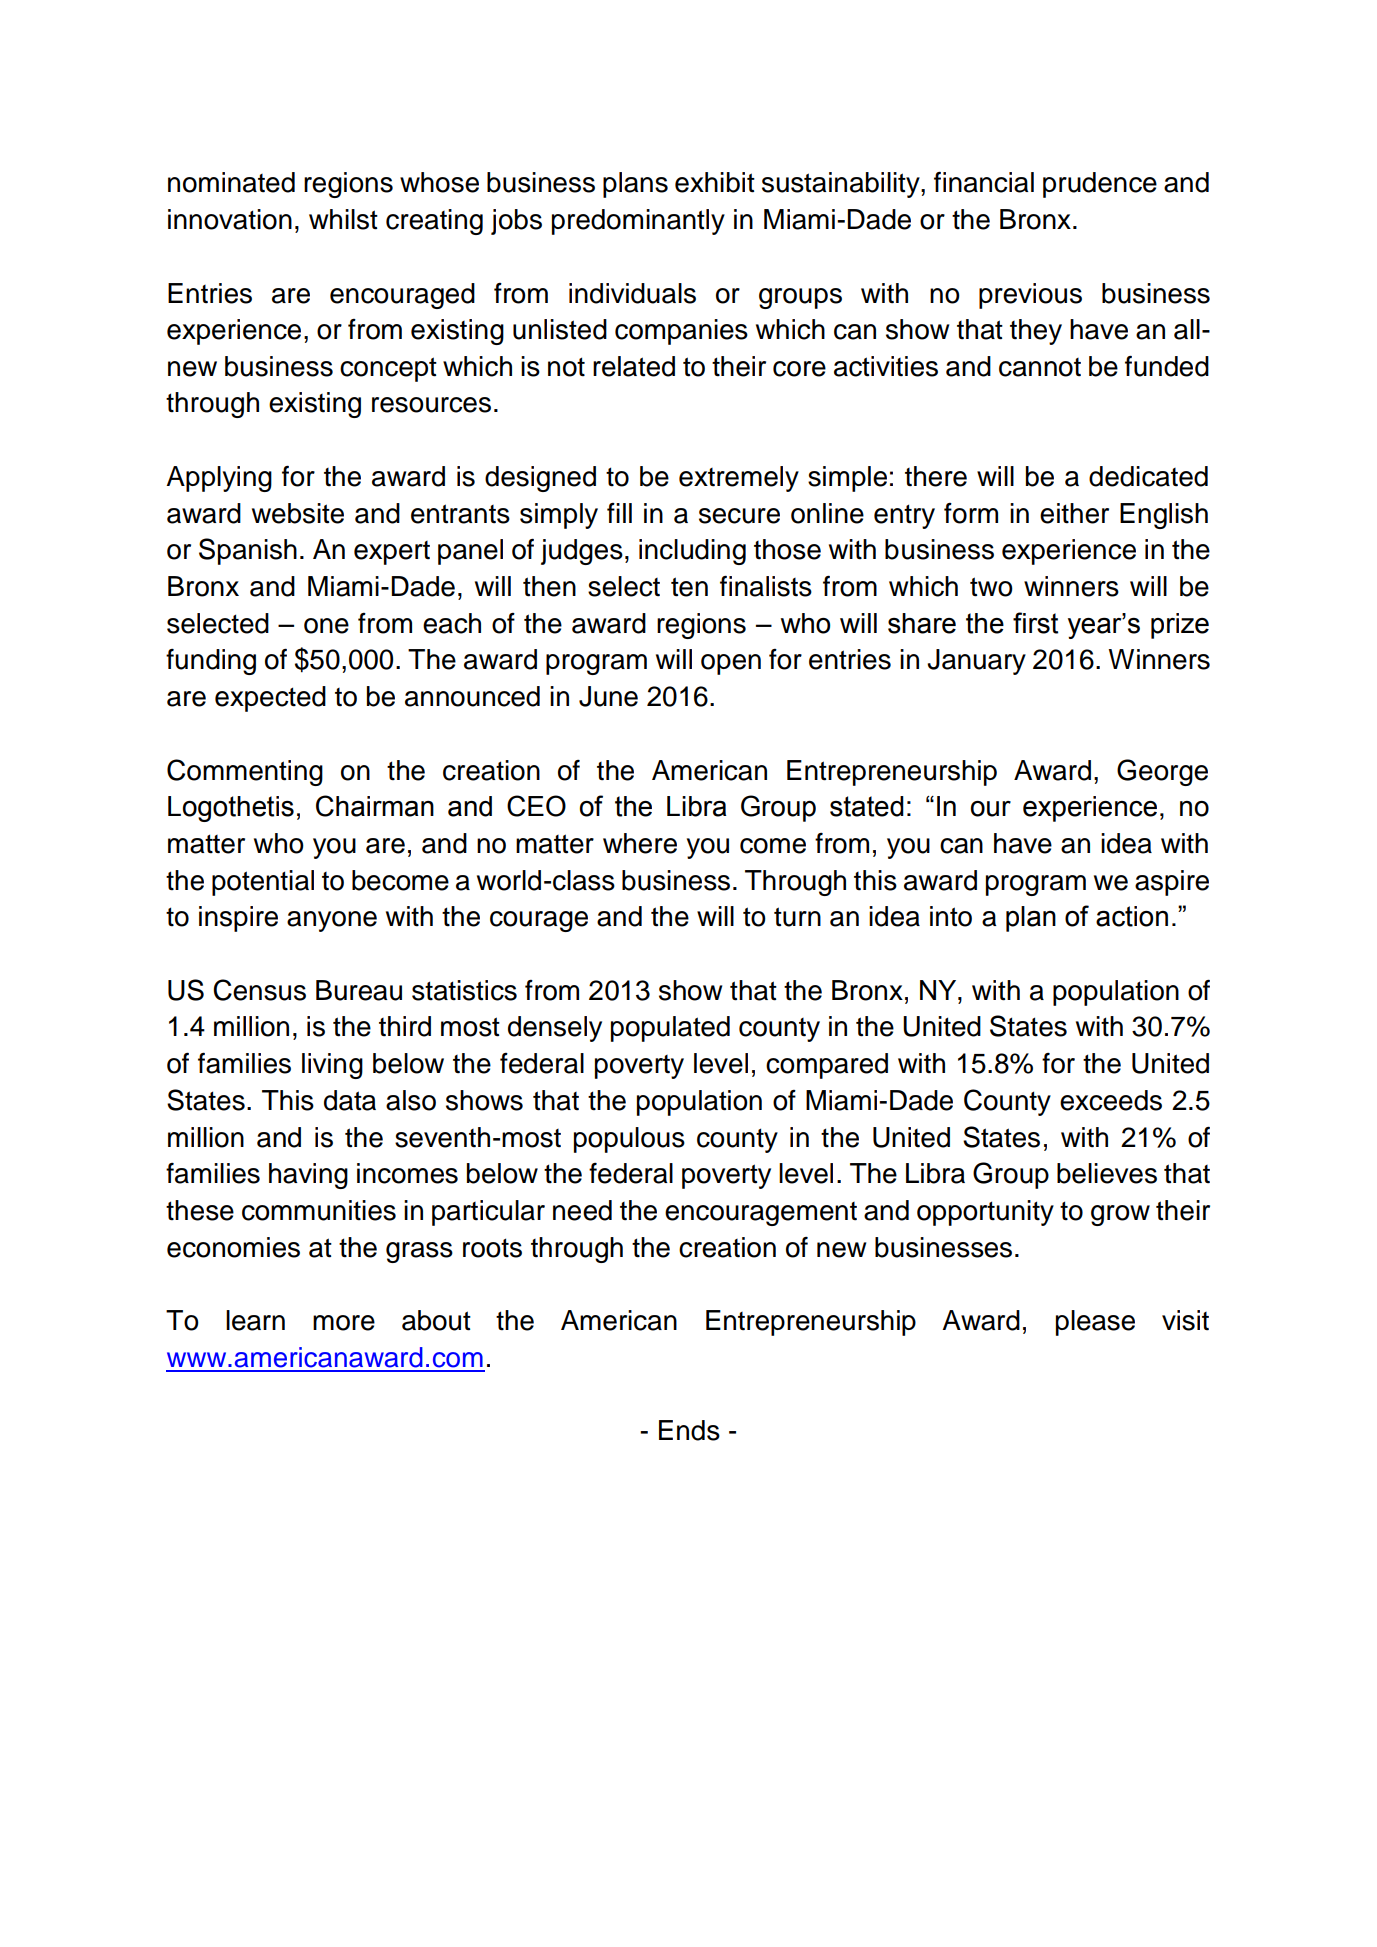 Image resolution: width=1377 pixels, height=1947 pixels. Describe the element at coordinates (344, 1323) in the page. I see `more` at that location.
